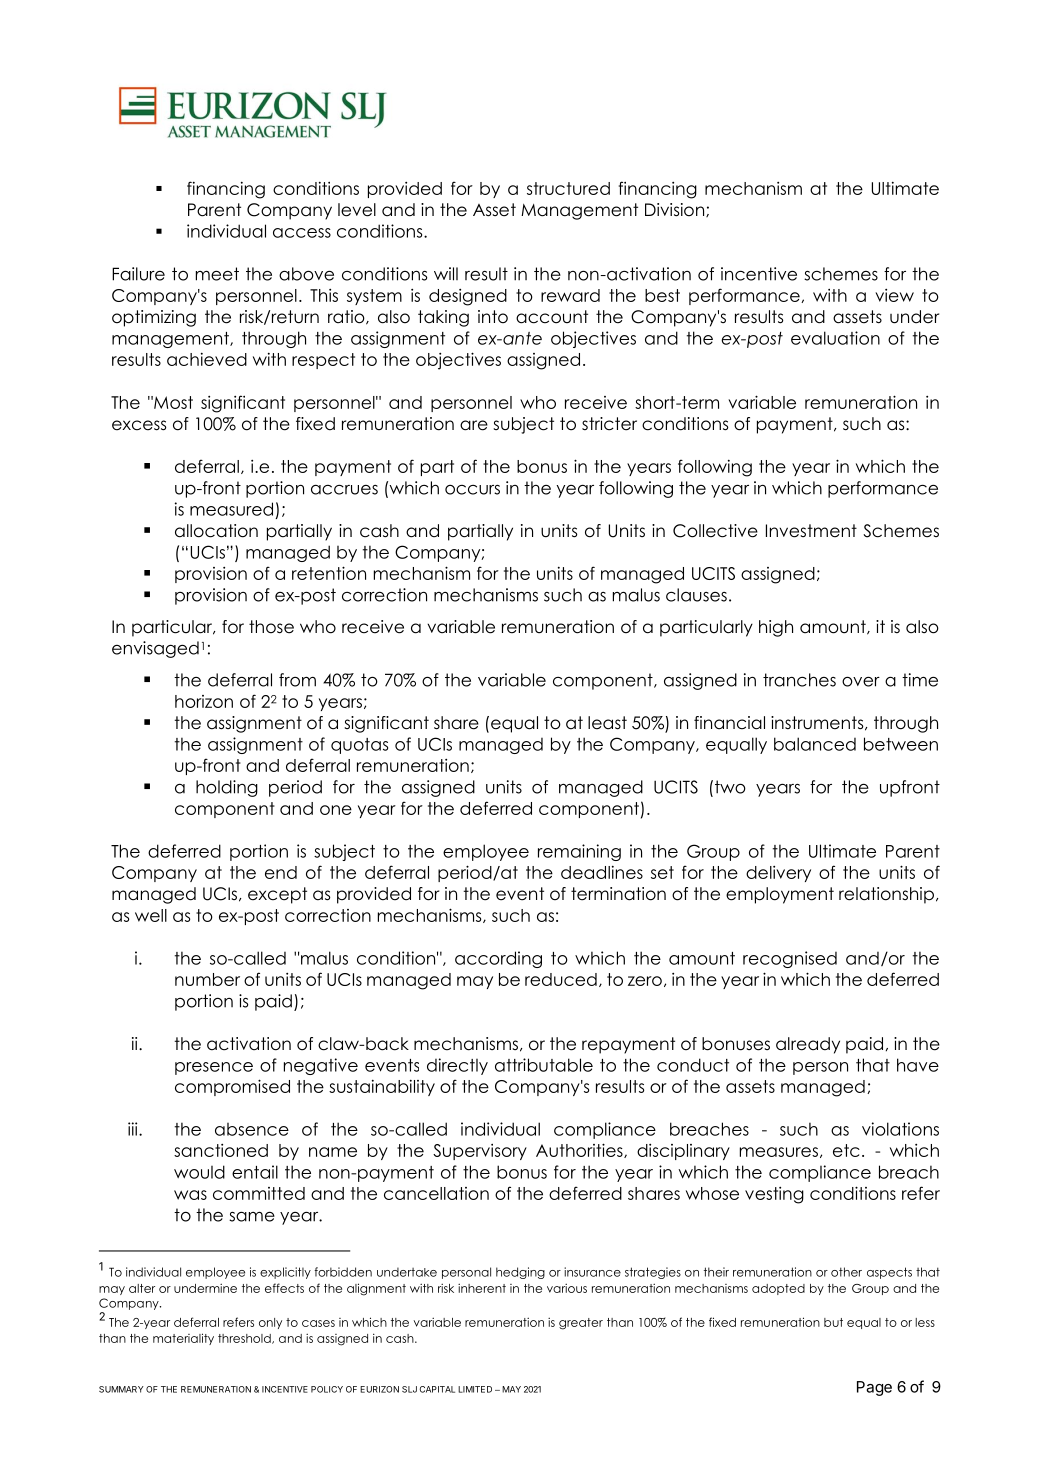  What do you see at coordinates (568, 188) in the image?
I see `structured` at bounding box center [568, 188].
